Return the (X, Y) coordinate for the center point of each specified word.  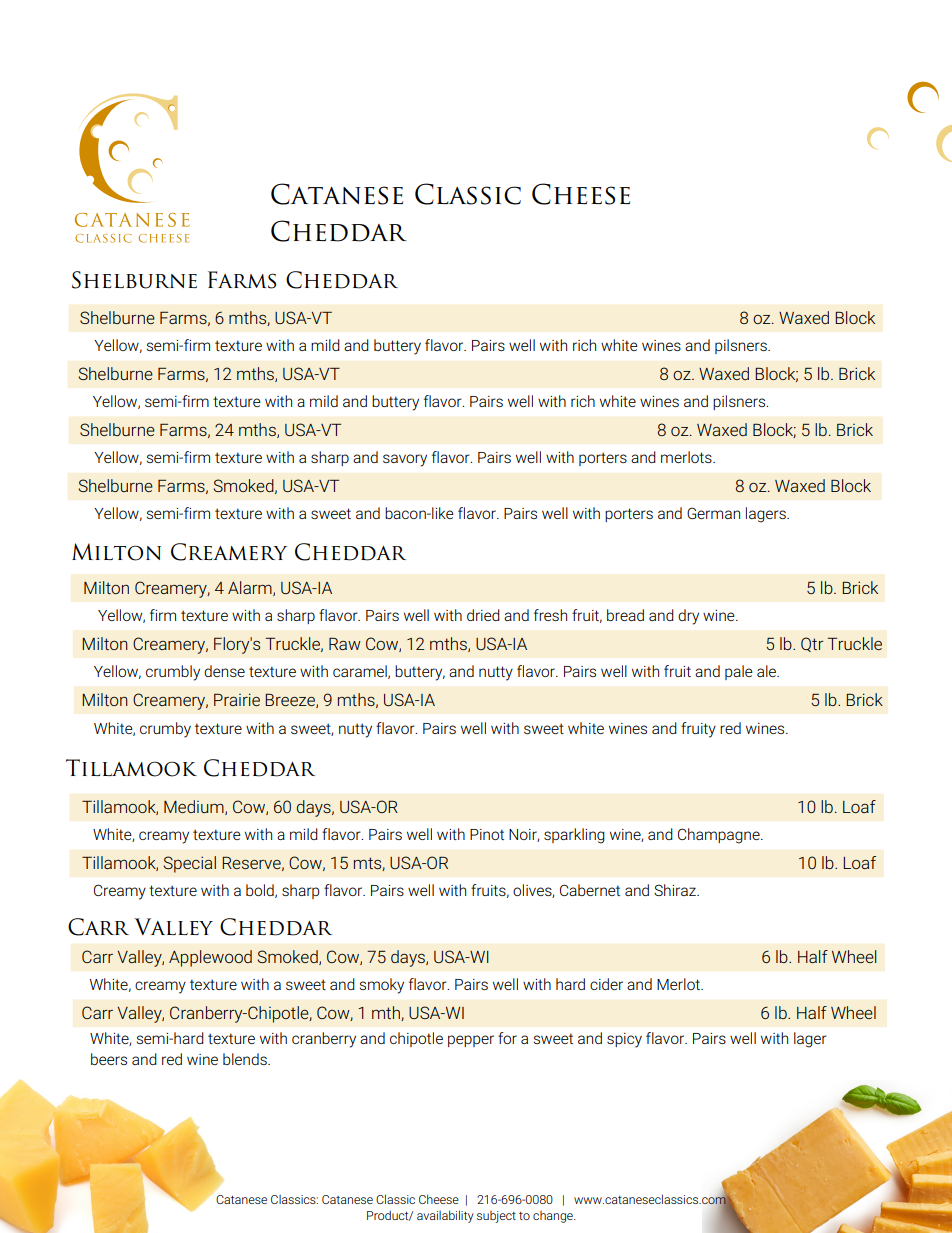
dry (688, 617)
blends (246, 1059)
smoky (382, 986)
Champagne (720, 836)
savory (405, 460)
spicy (624, 1040)
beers (109, 1059)
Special (189, 864)
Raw (345, 644)
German (713, 513)
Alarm (251, 588)
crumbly (173, 673)
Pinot (487, 834)
